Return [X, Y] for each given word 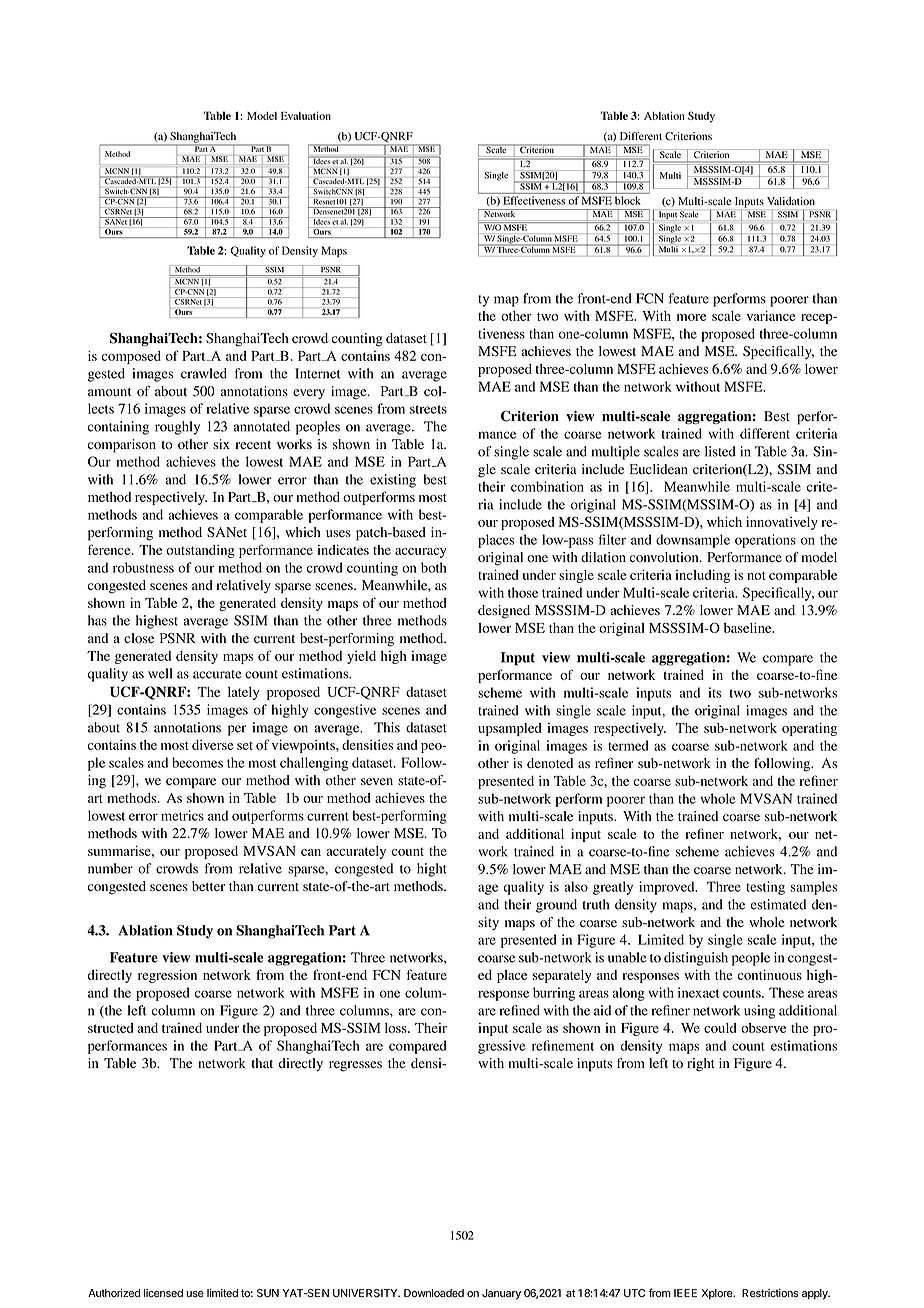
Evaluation [306, 115]
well [160, 673]
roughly [177, 428]
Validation [791, 201]
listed [720, 451]
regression [167, 976]
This [387, 727]
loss [397, 1028]
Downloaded [434, 1293]
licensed [163, 1293]
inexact [698, 992]
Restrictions [770, 1293]
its [714, 692]
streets [428, 409]
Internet [318, 373]
